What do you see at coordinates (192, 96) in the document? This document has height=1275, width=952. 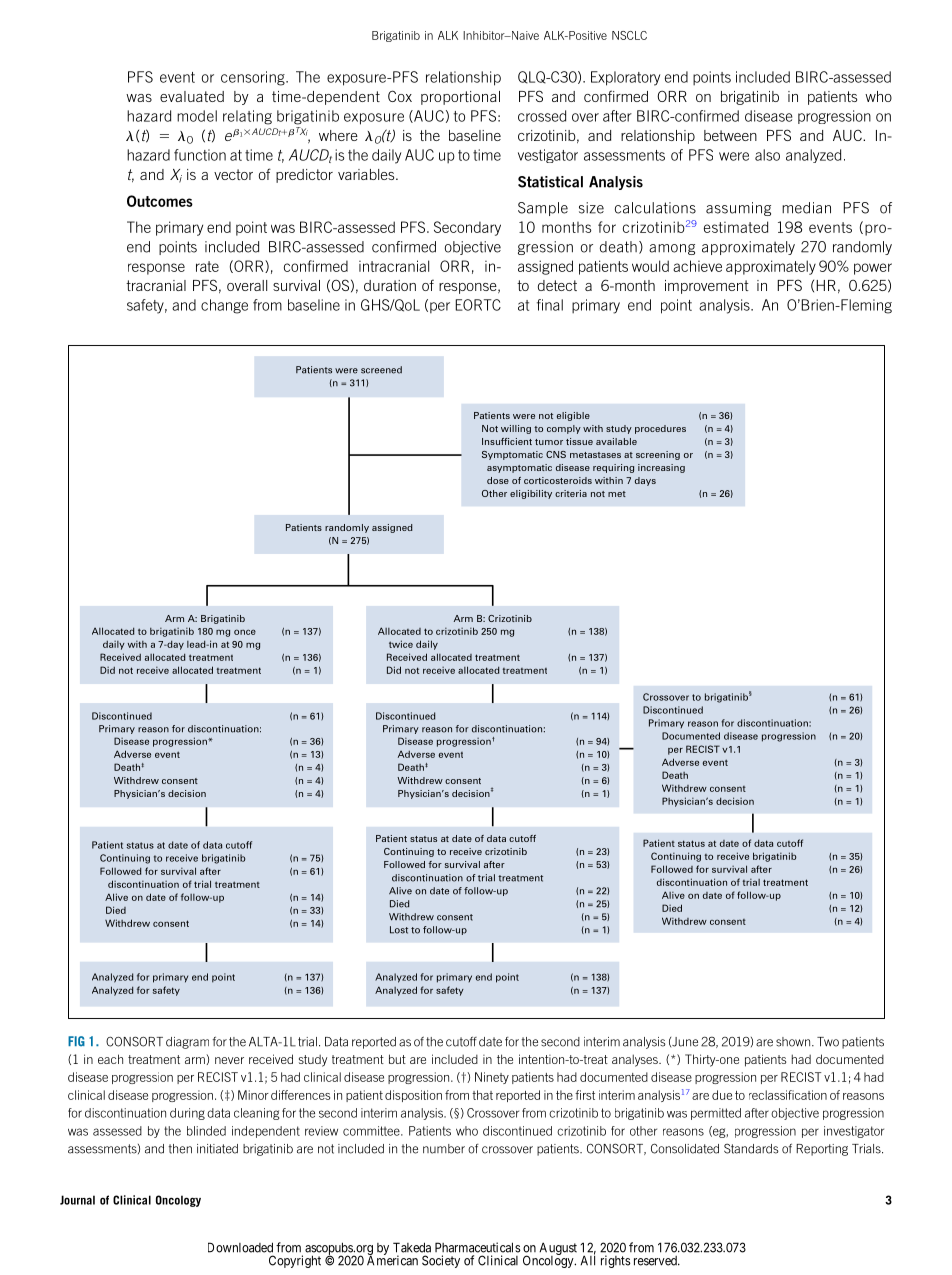 I see `evaluated` at bounding box center [192, 96].
